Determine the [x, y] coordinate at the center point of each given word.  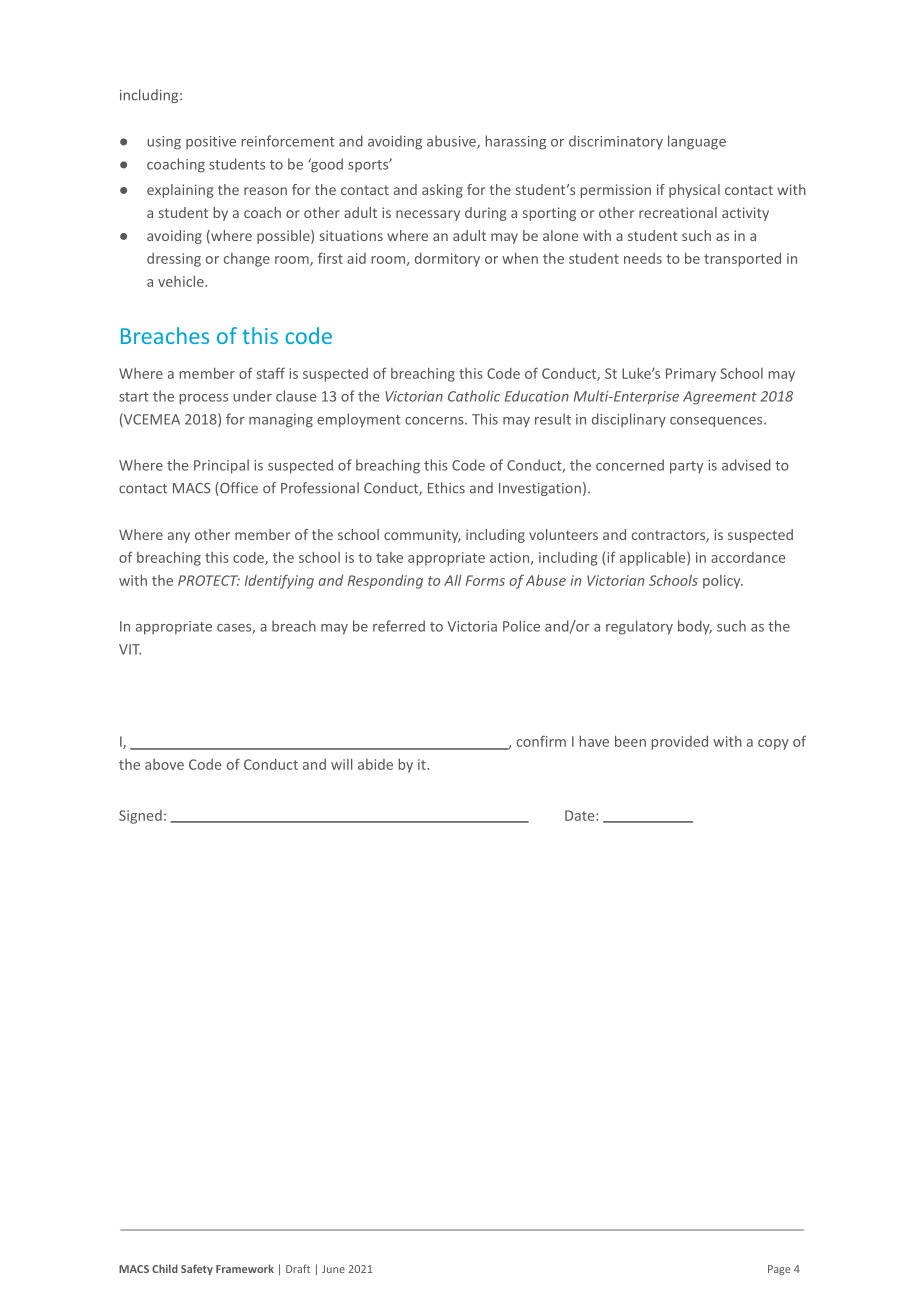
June [333, 1269]
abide [375, 764]
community [422, 536]
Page [779, 1270]
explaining [180, 191]
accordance [748, 557]
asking [442, 191]
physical [694, 191]
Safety [197, 1269]
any [179, 537]
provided [680, 743]
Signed [140, 817]
